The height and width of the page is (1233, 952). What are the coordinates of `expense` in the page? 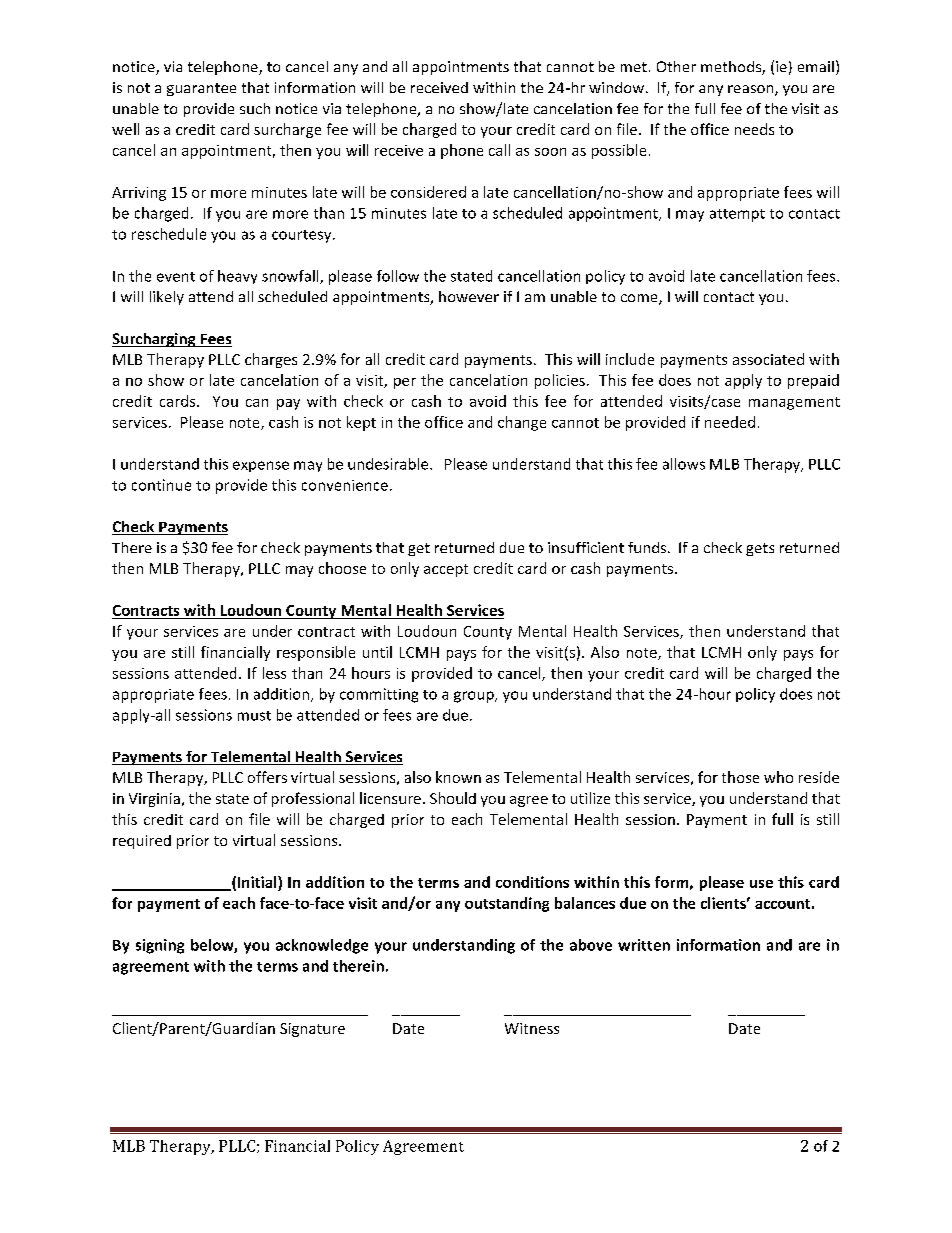 It's located at (261, 466).
